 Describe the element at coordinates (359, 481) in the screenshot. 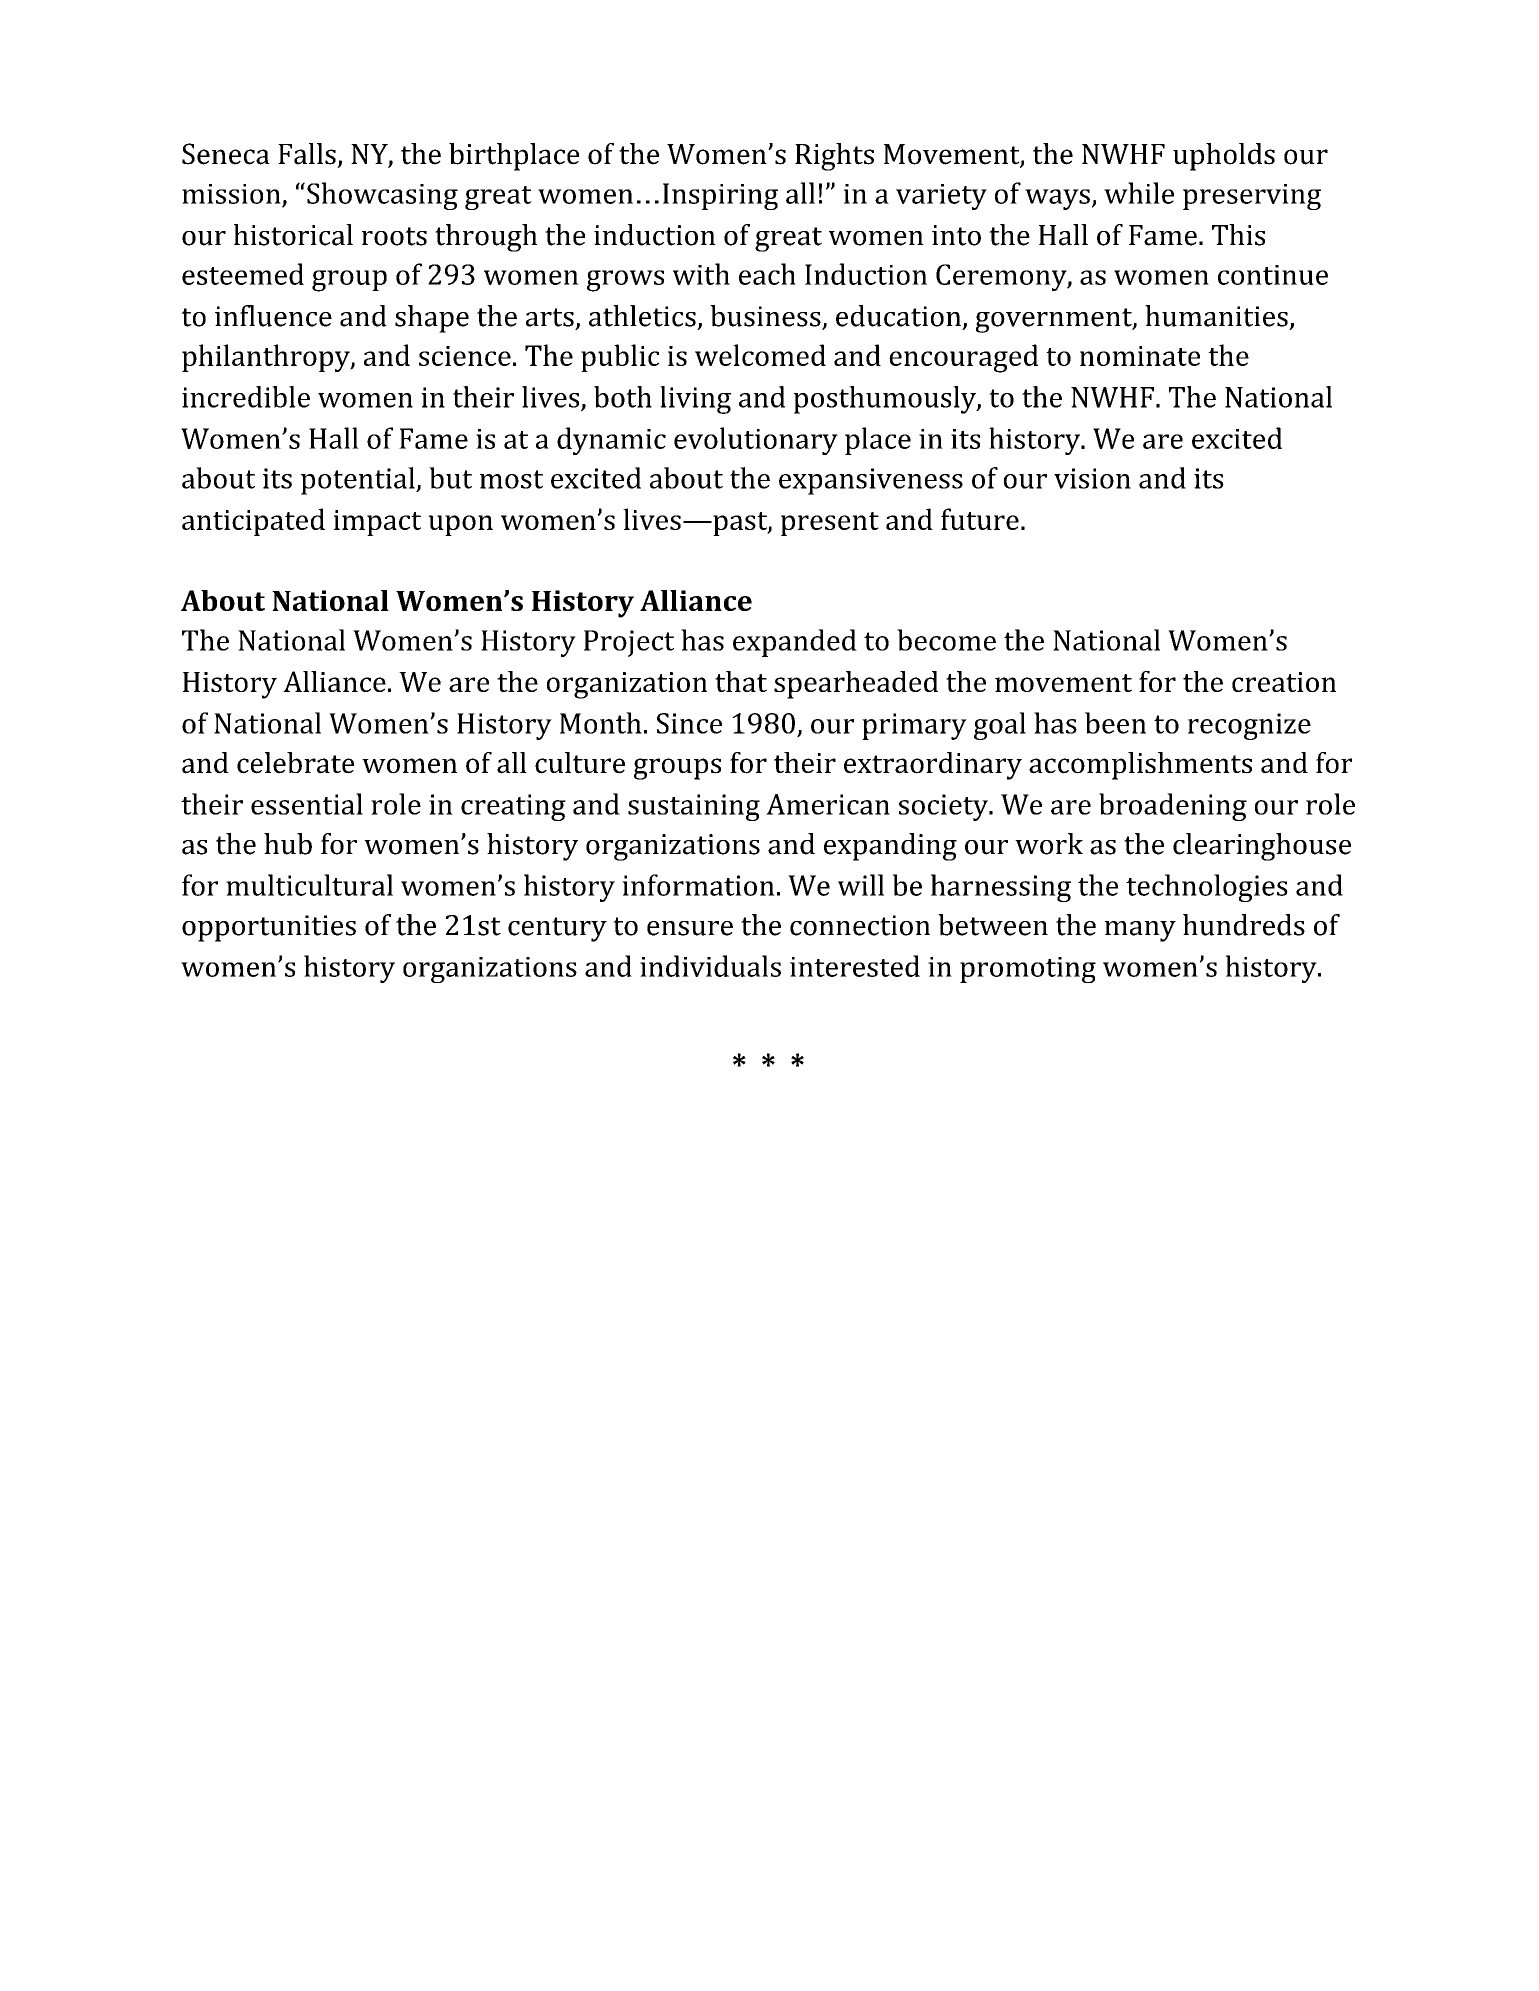

I see `potential` at that location.
